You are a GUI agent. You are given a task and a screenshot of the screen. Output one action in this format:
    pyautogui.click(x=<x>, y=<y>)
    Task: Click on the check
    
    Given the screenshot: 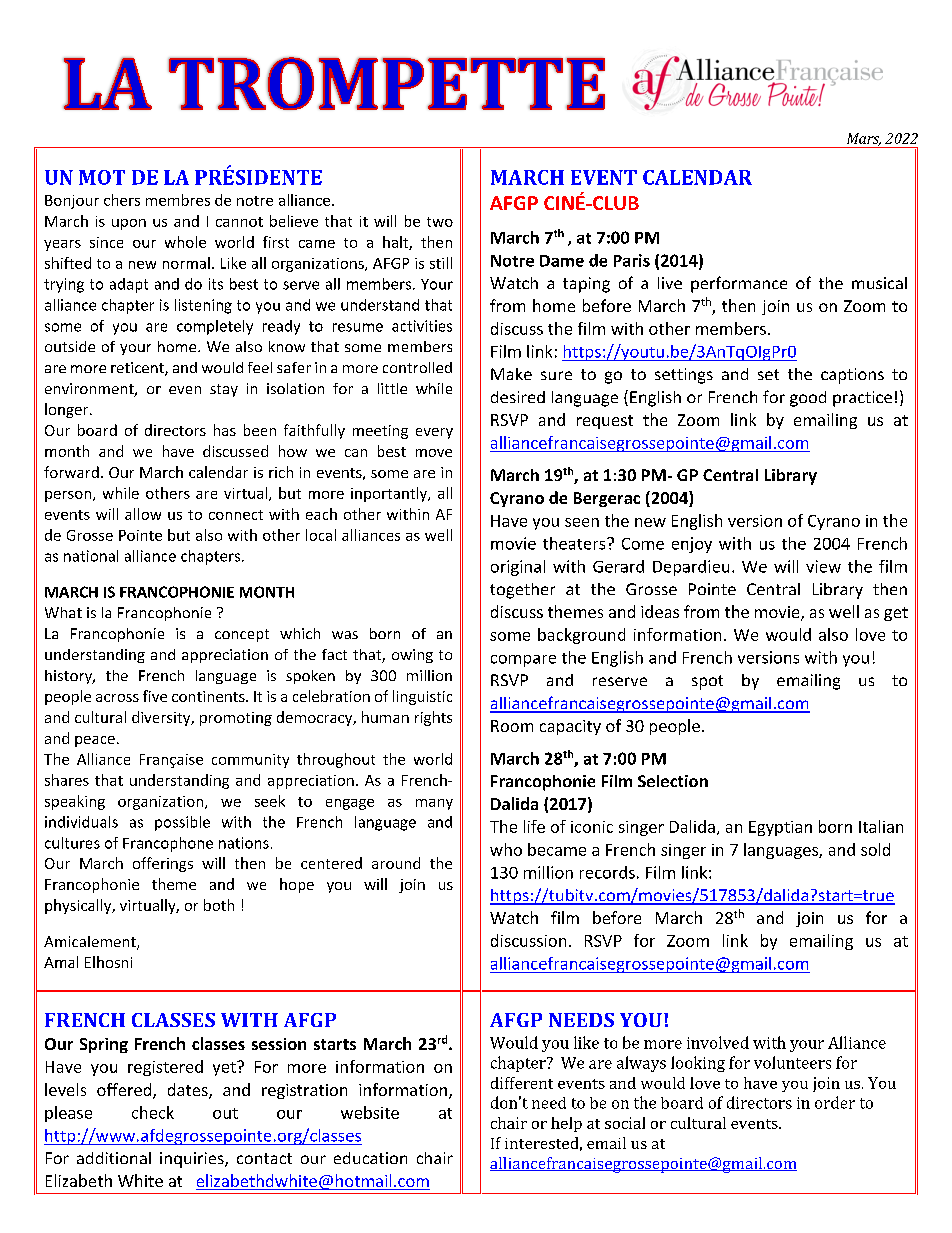 What is the action you would take?
    pyautogui.click(x=153, y=1112)
